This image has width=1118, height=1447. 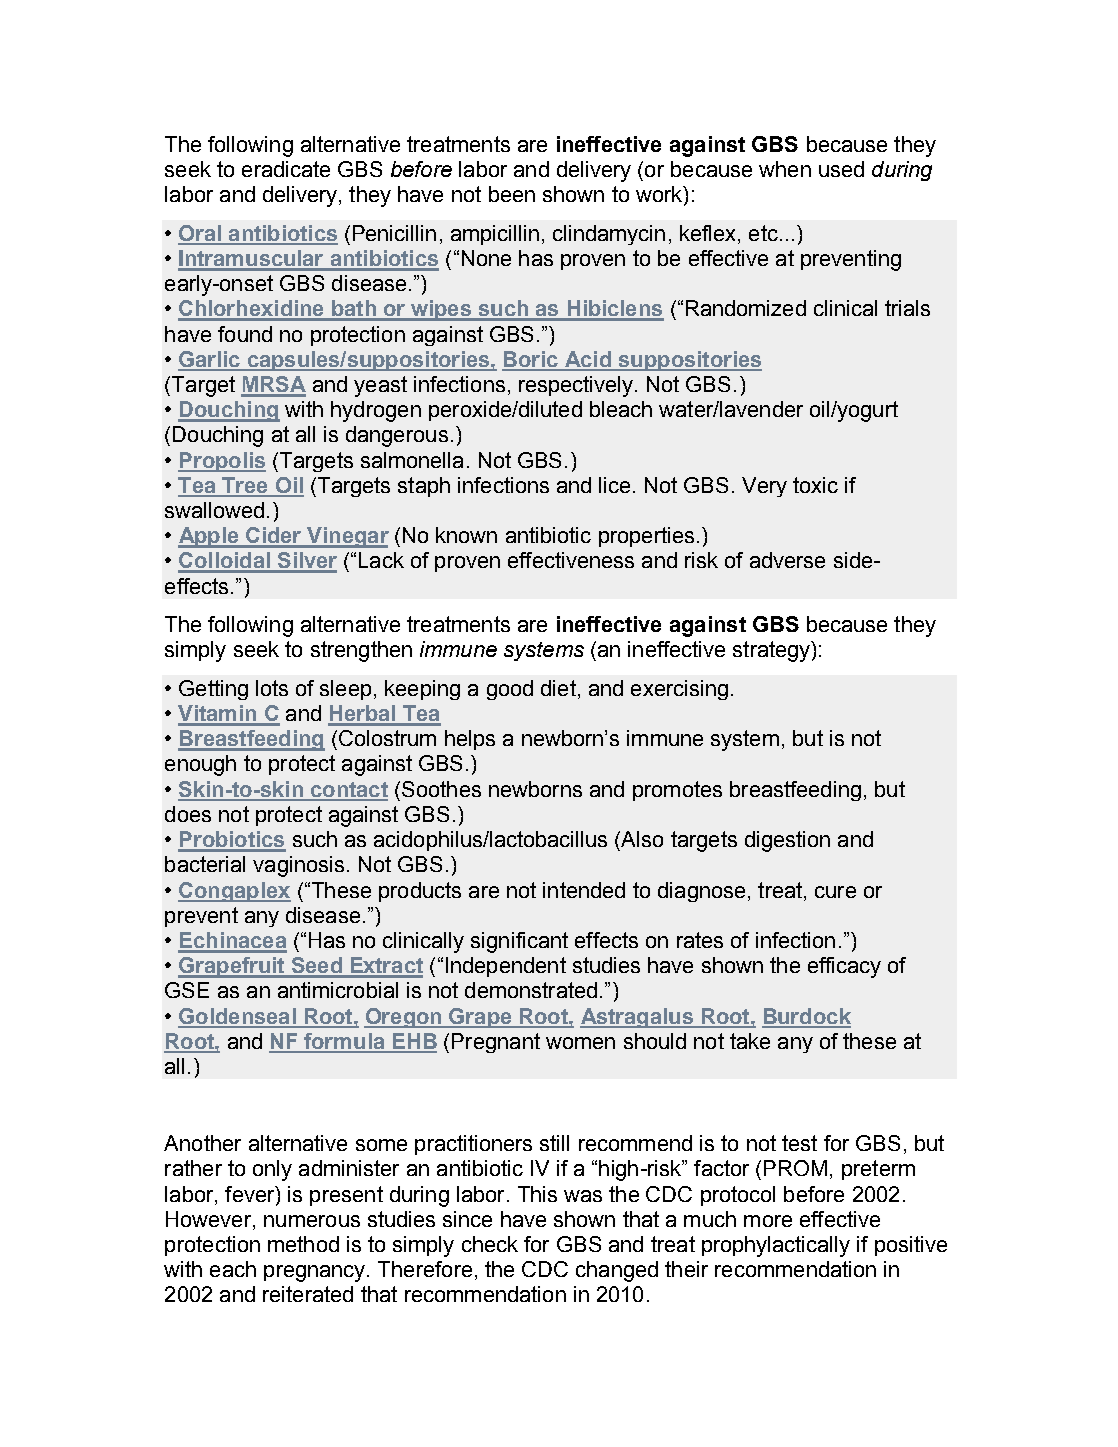 What do you see at coordinates (776, 1246) in the image?
I see `prophylactically` at bounding box center [776, 1246].
